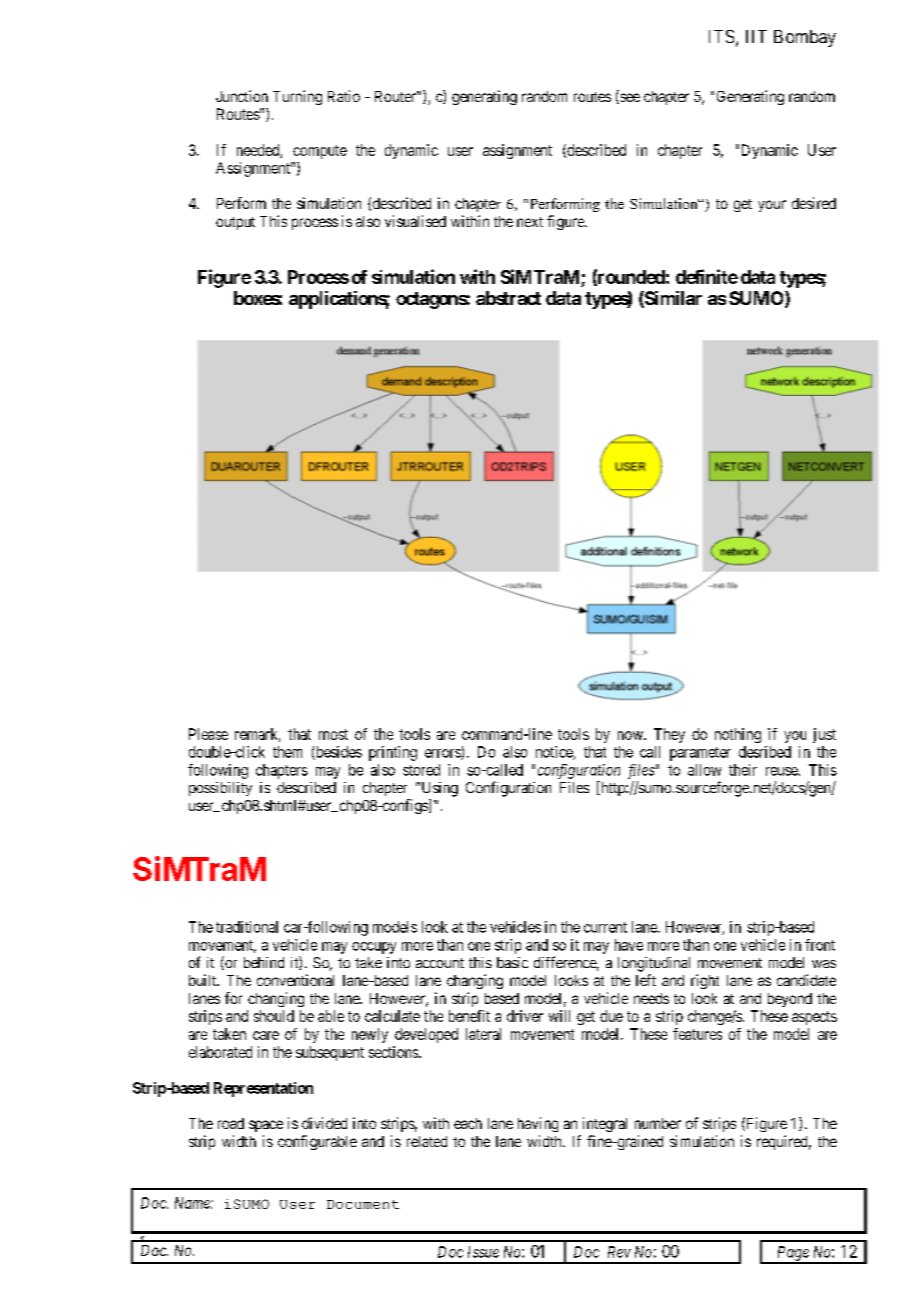 The height and width of the image is (1307, 924). Describe the element at coordinates (193, 1203) in the image. I see `Name` at that location.
